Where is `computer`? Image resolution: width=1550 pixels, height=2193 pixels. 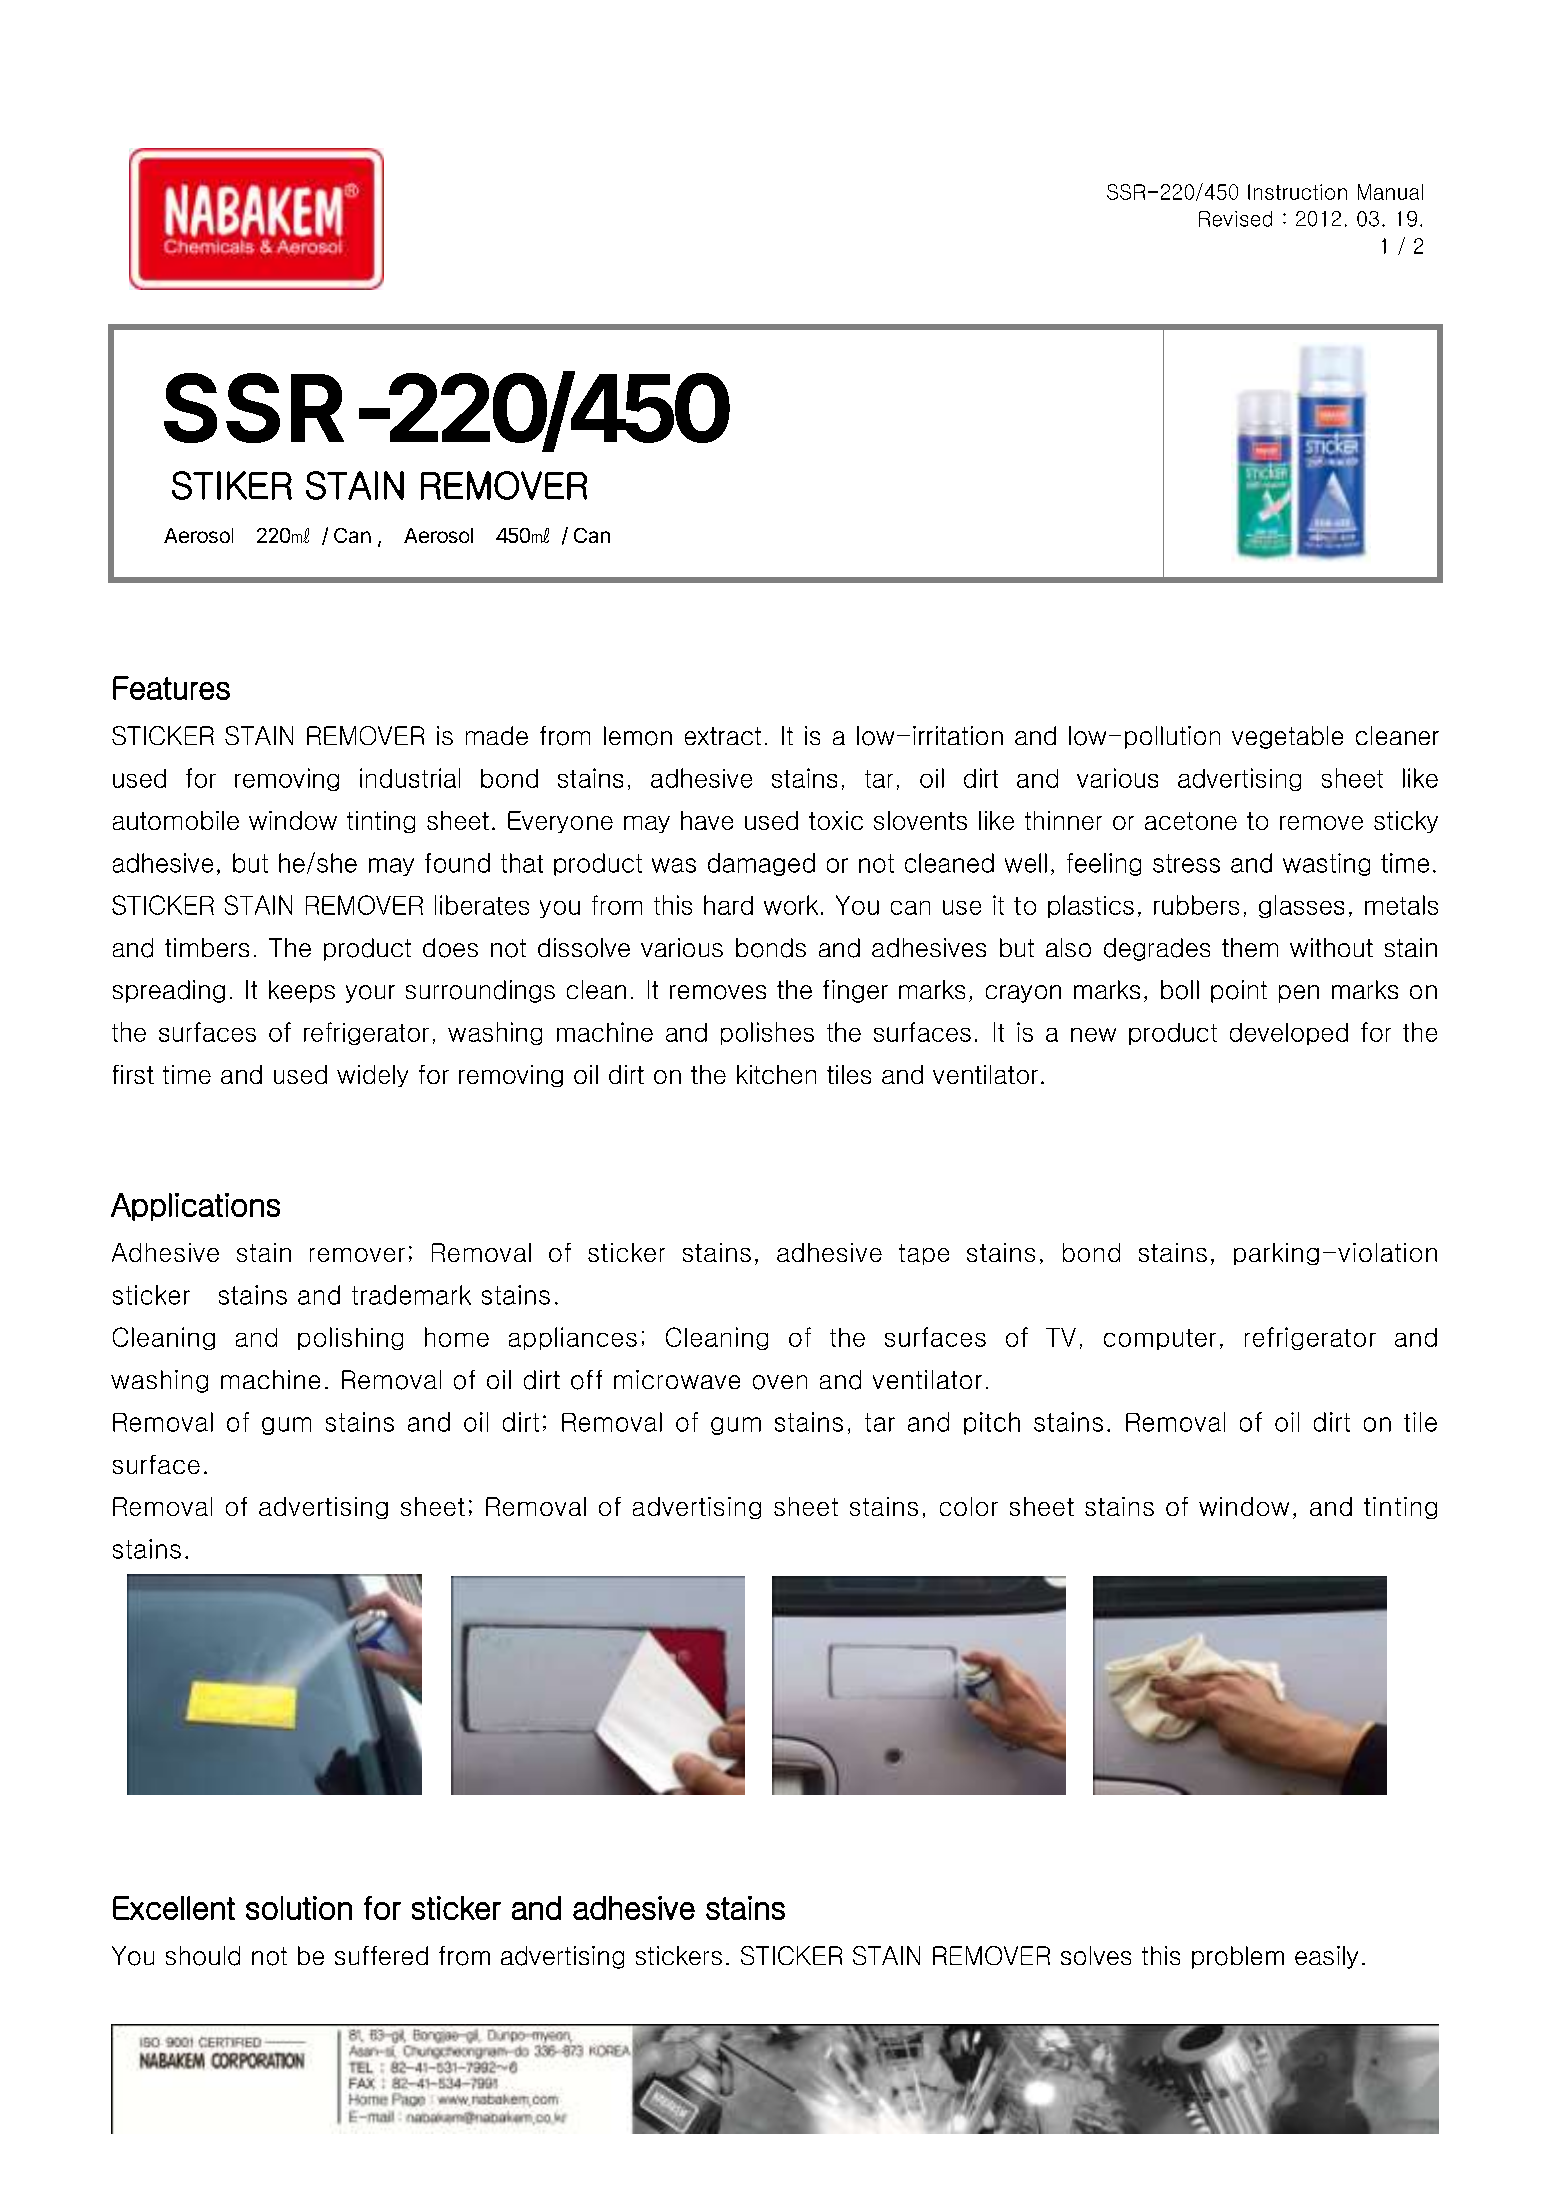
computer is located at coordinates (1160, 1339).
